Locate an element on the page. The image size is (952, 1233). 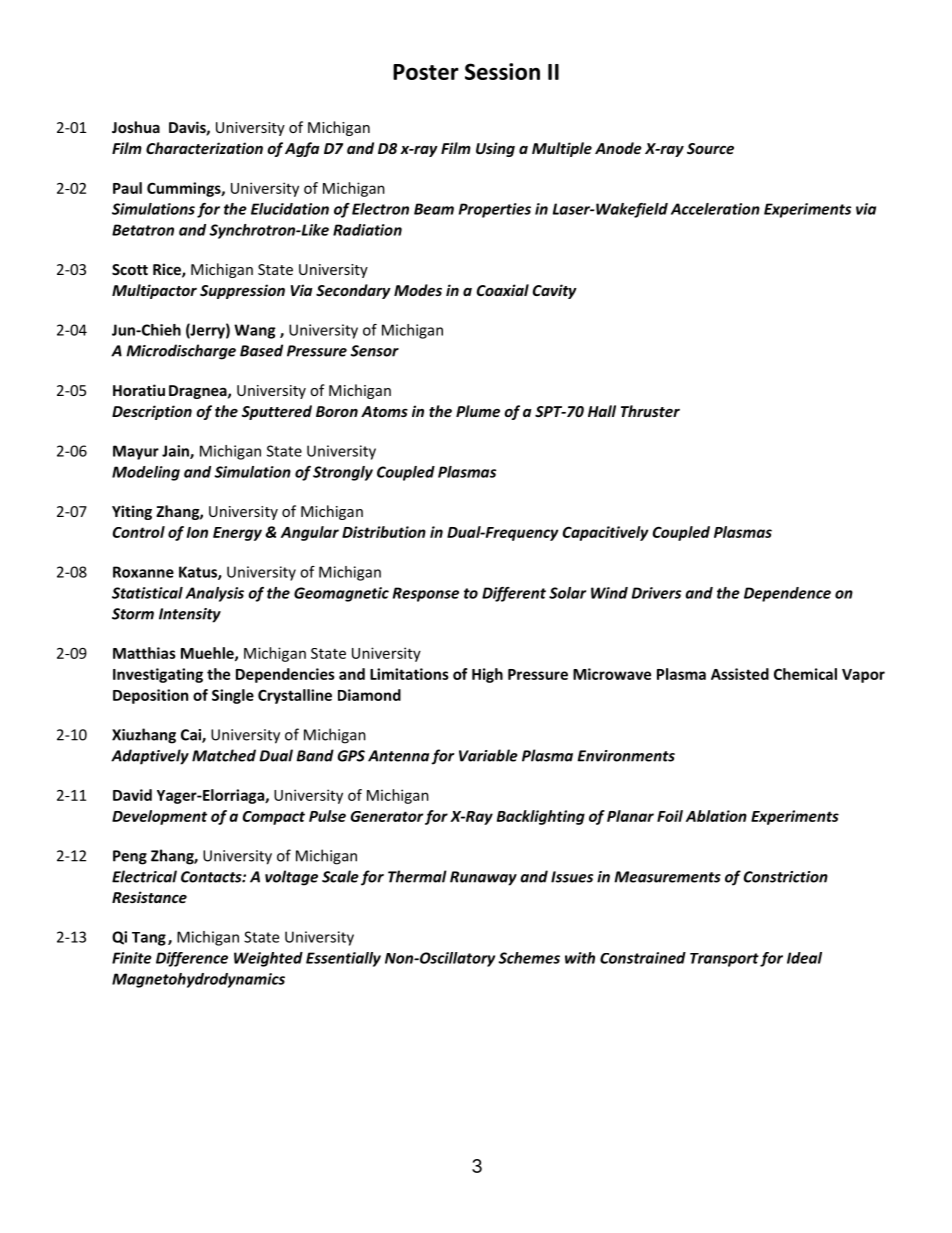
Based is located at coordinates (261, 350).
